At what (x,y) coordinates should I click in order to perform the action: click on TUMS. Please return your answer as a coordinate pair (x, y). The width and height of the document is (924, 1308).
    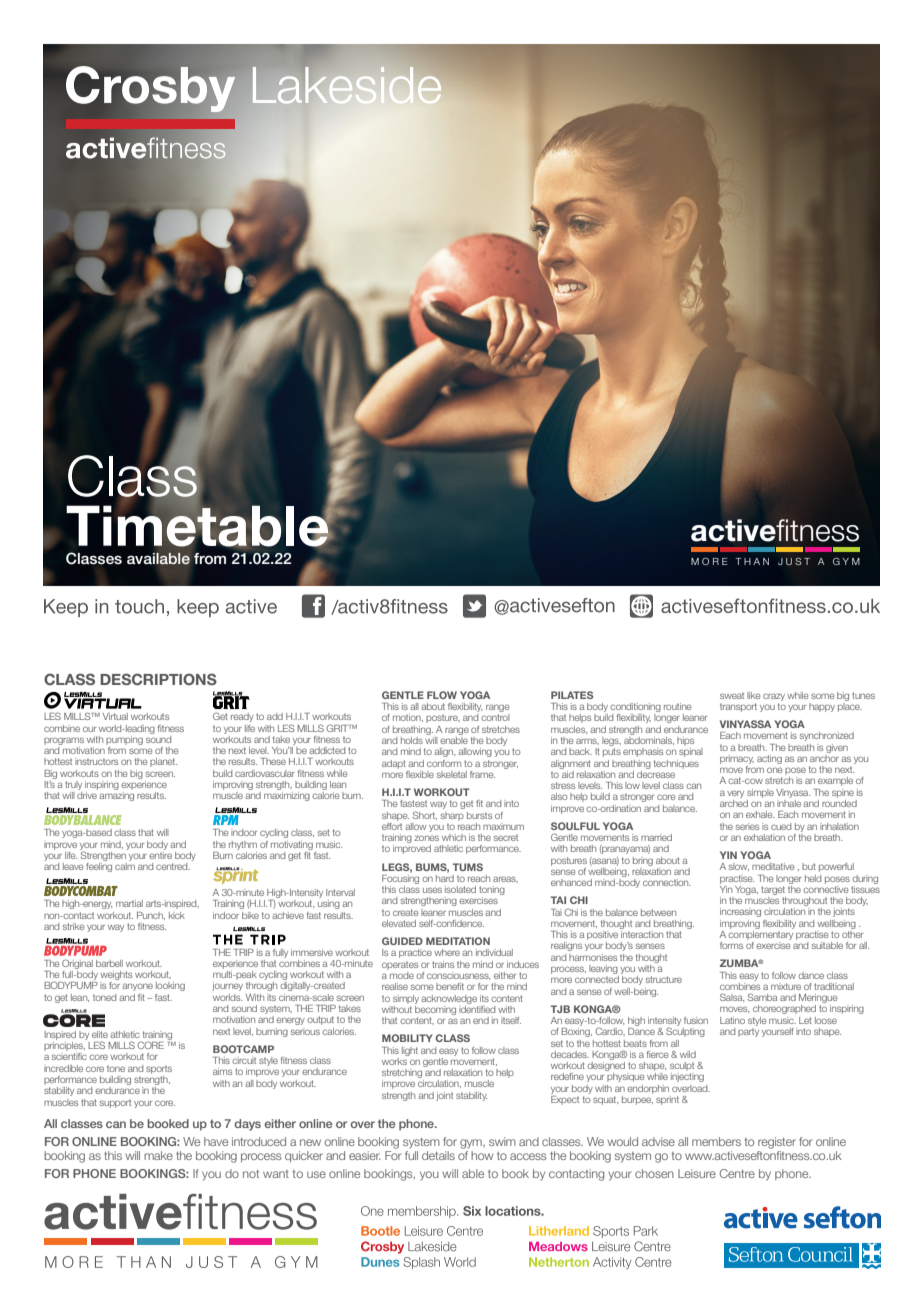
    Looking at the image, I should click on (468, 867).
